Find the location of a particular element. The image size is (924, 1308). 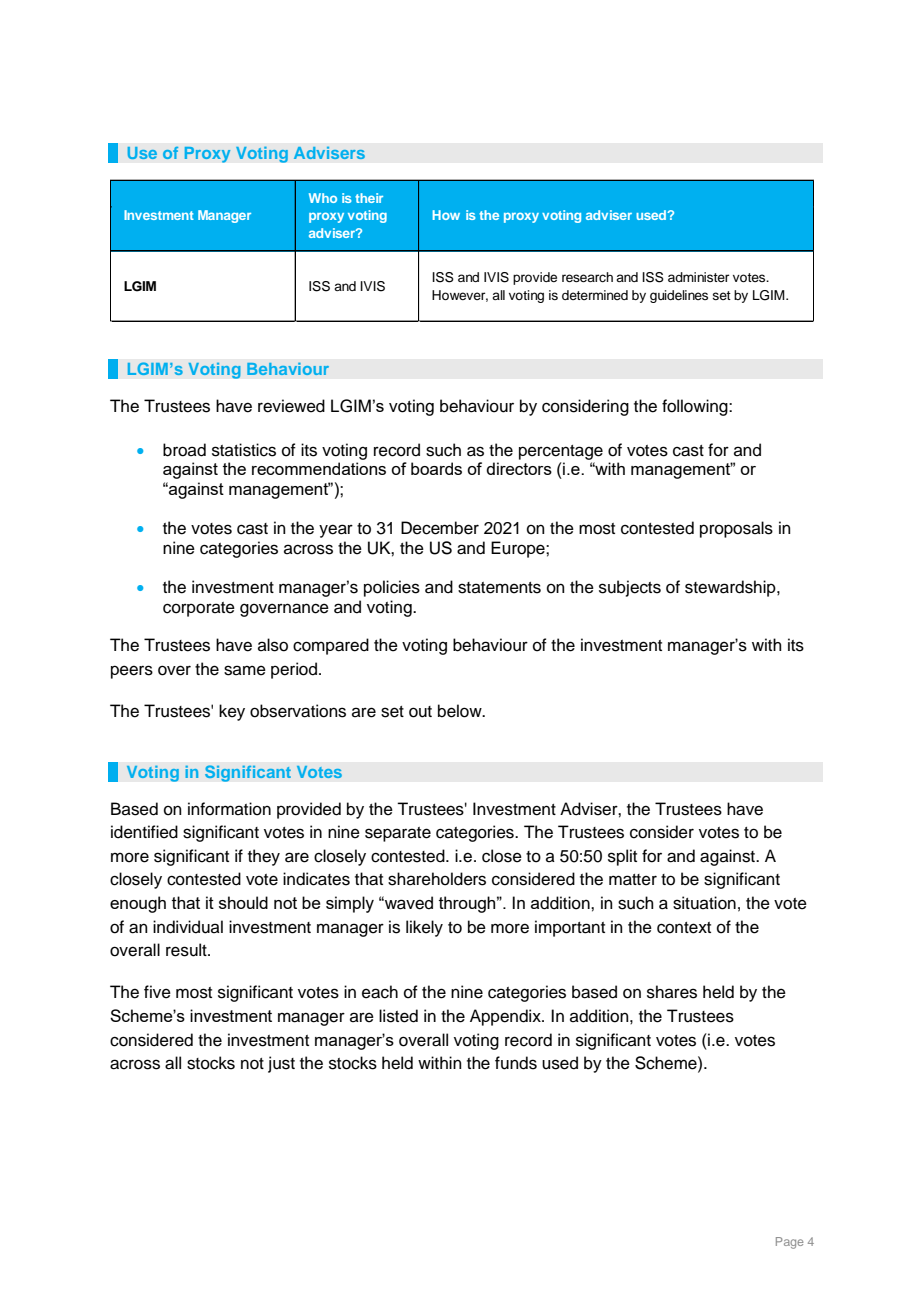

their is located at coordinates (369, 198).
